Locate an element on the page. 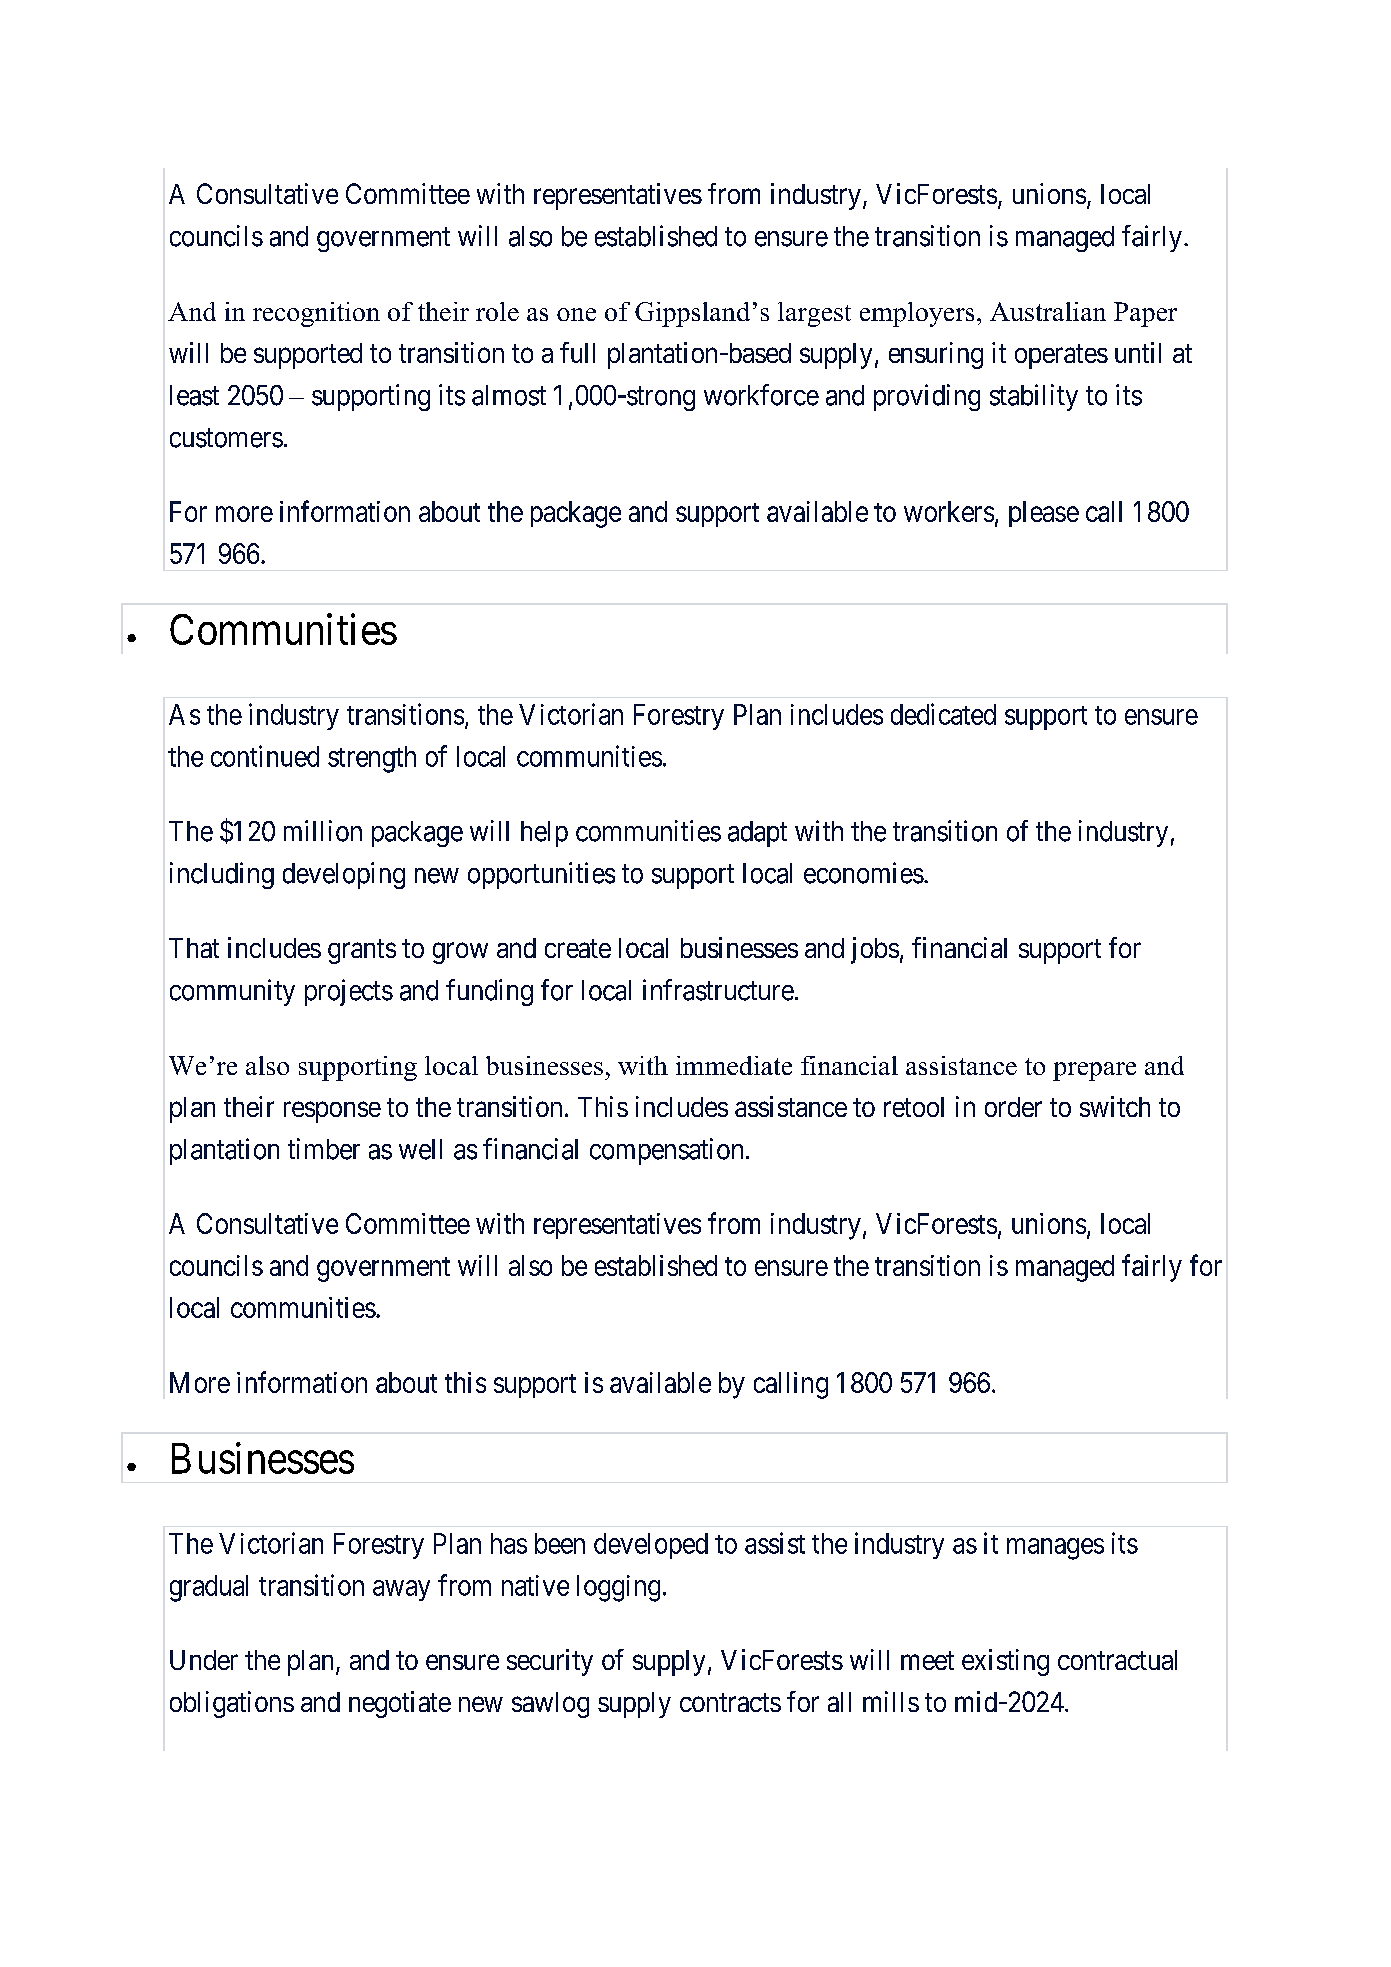 This document has height=1967, width=1391. million is located at coordinates (323, 831).
